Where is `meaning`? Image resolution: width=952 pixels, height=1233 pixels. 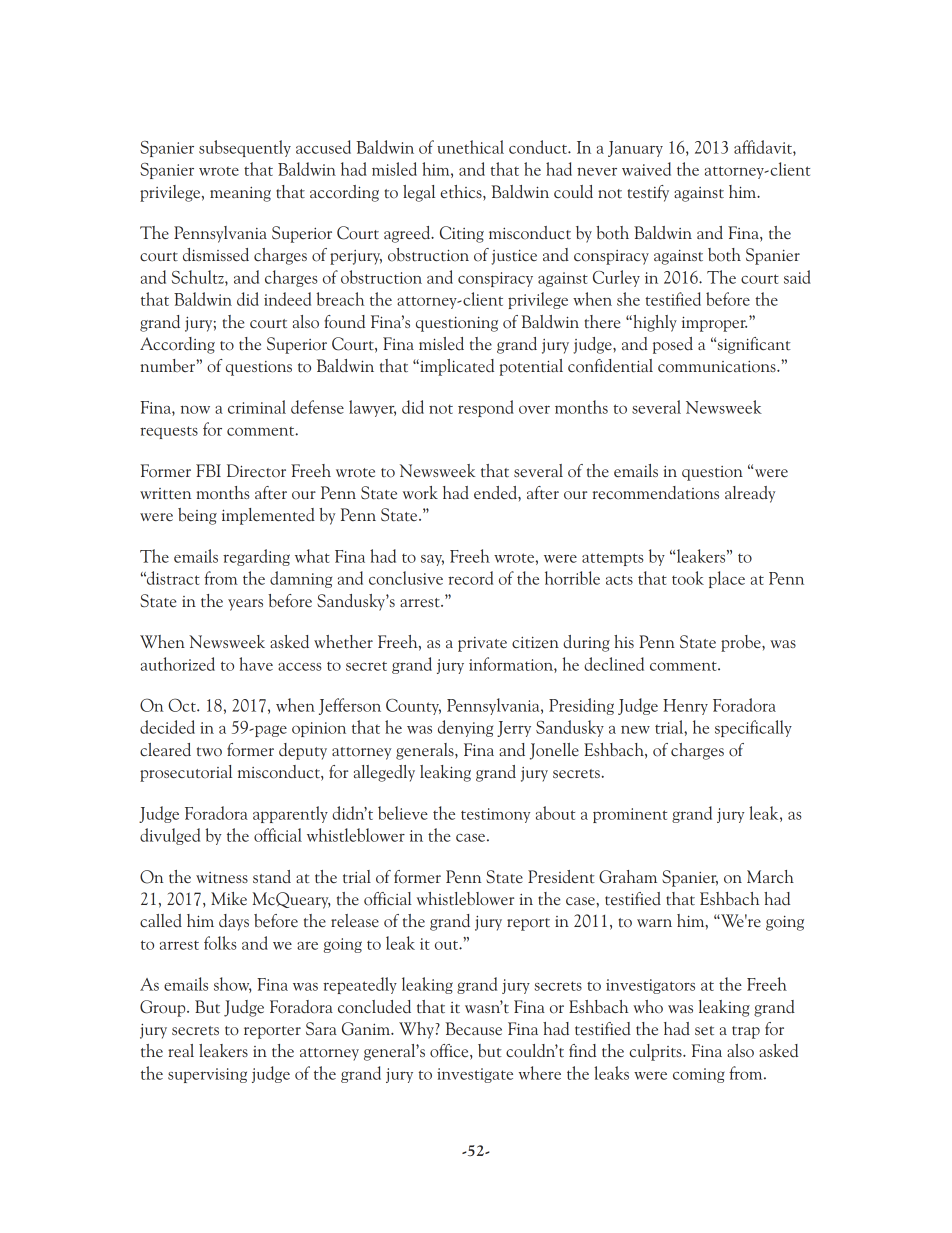 meaning is located at coordinates (240, 194).
